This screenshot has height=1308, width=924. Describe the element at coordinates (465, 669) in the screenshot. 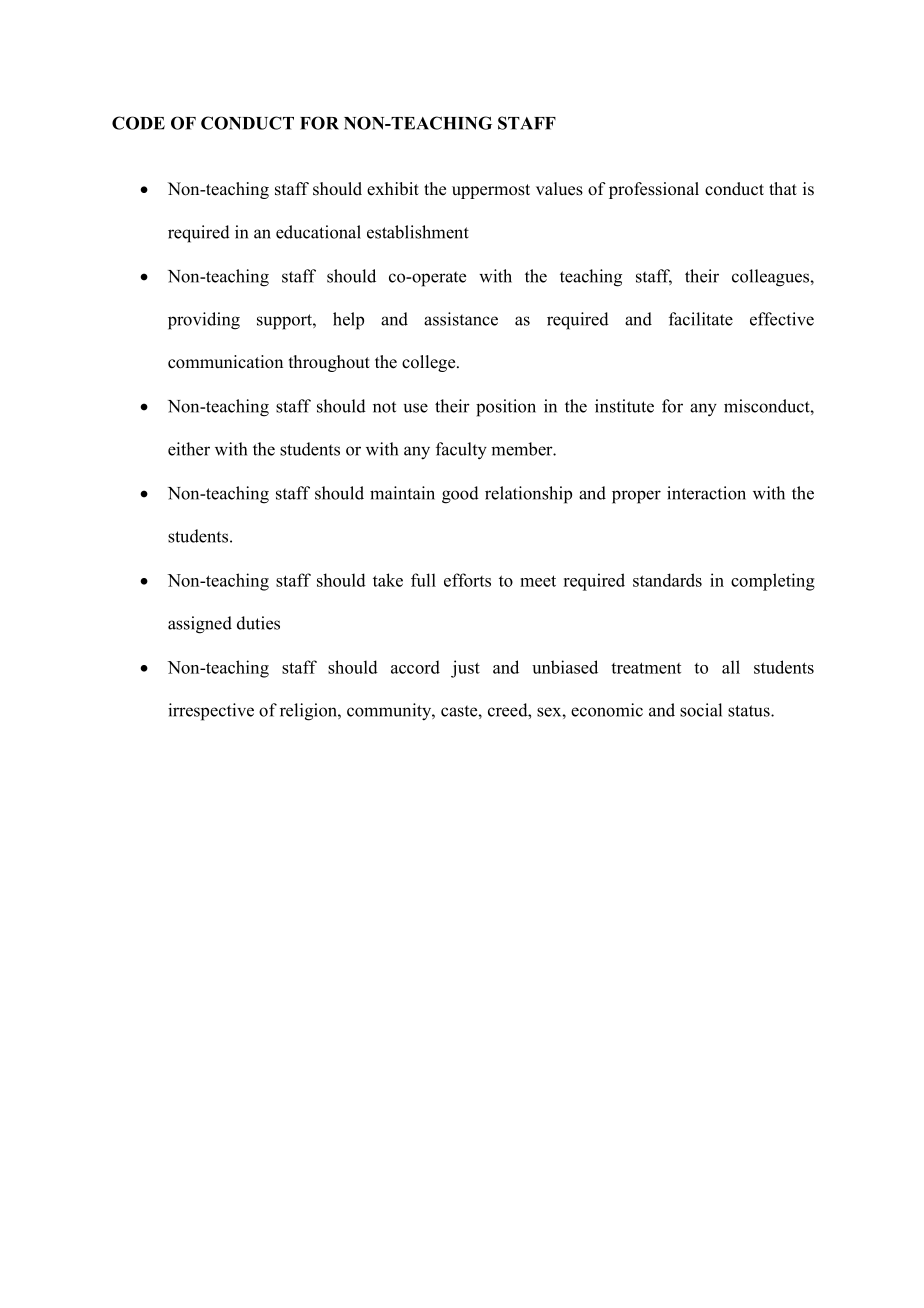

I see `just` at that location.
